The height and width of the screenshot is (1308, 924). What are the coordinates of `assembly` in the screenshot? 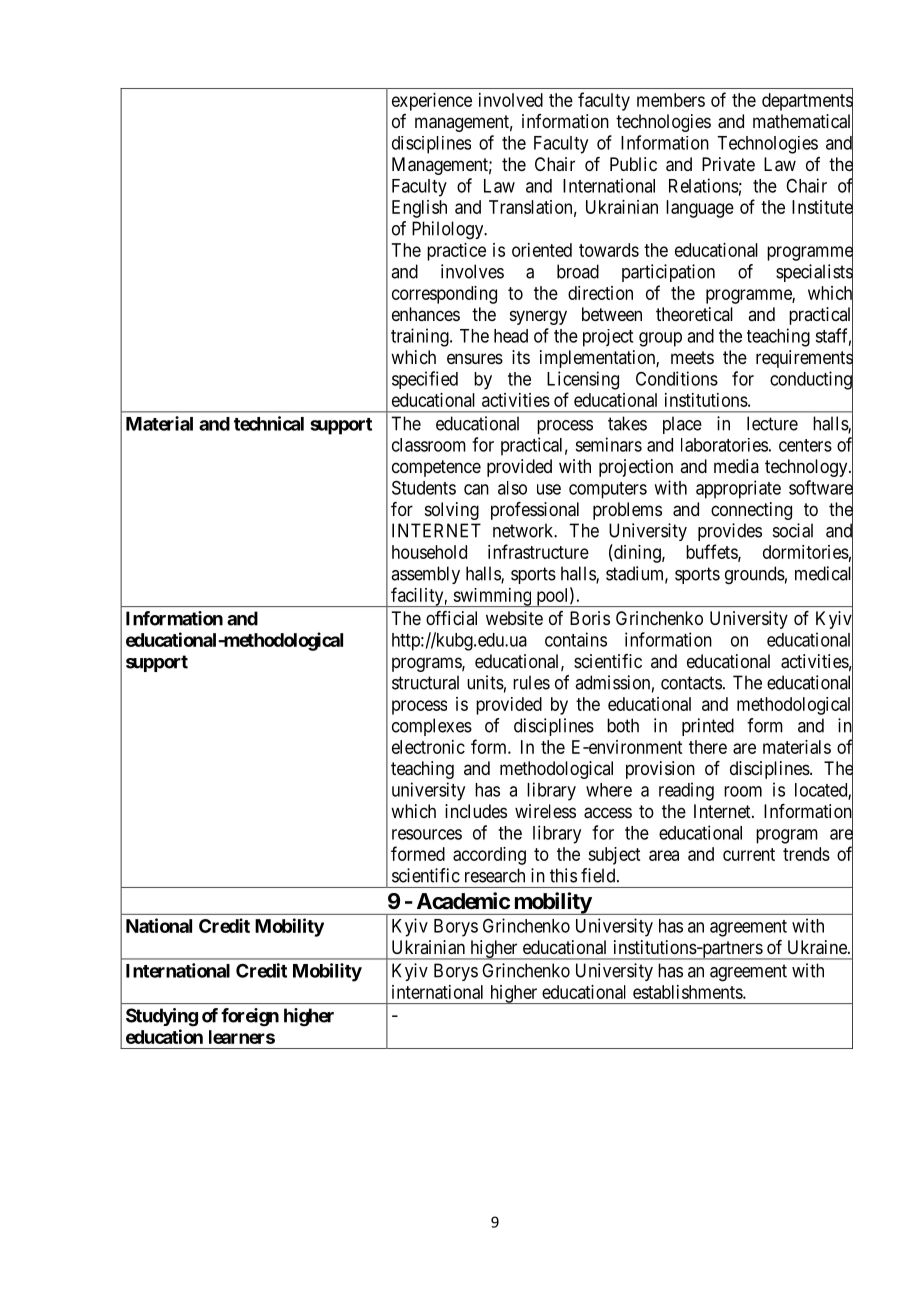 It's located at (425, 575).
